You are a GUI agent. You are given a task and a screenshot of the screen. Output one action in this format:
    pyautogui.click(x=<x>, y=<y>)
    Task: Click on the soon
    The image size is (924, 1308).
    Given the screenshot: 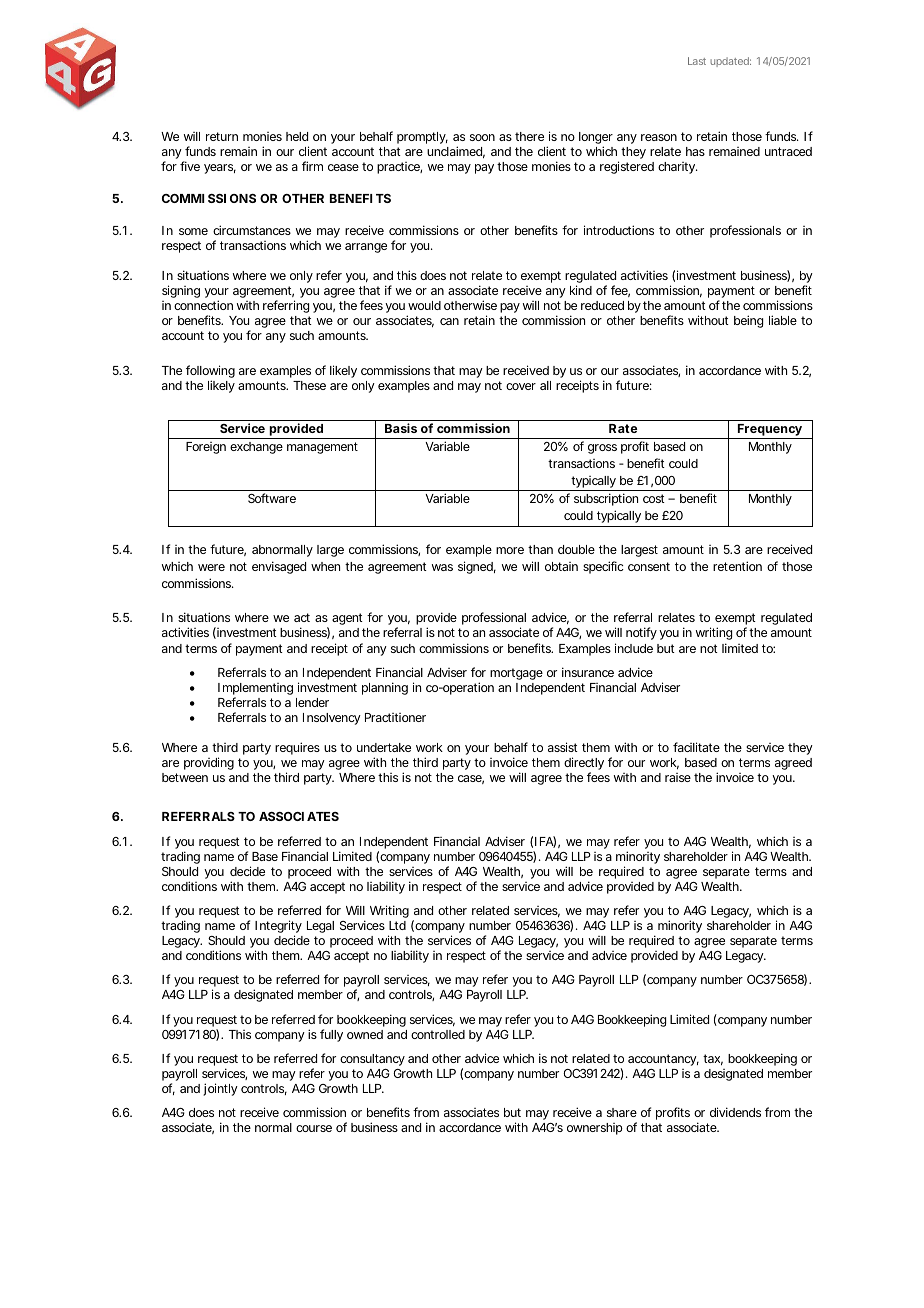 What is the action you would take?
    pyautogui.click(x=482, y=137)
